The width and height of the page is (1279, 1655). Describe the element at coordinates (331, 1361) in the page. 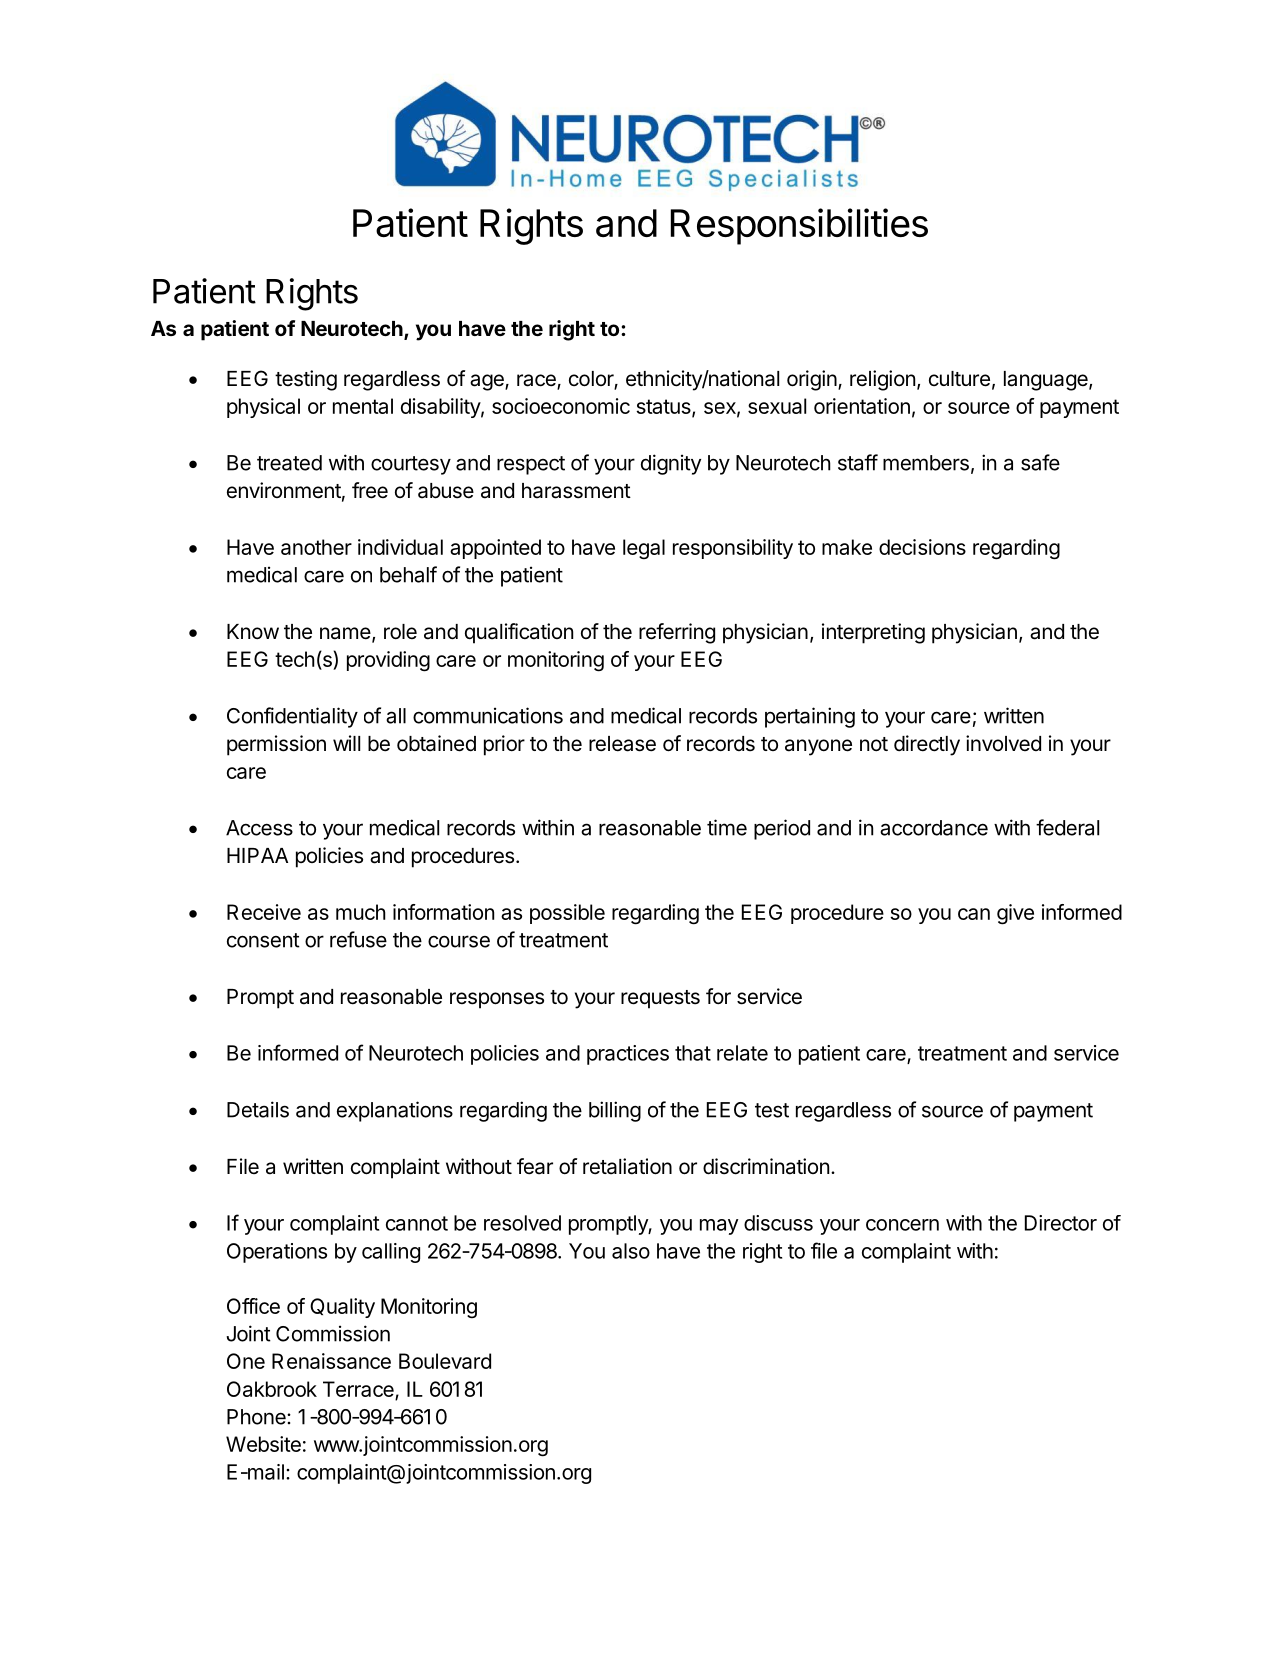

I see `Renaissance` at that location.
